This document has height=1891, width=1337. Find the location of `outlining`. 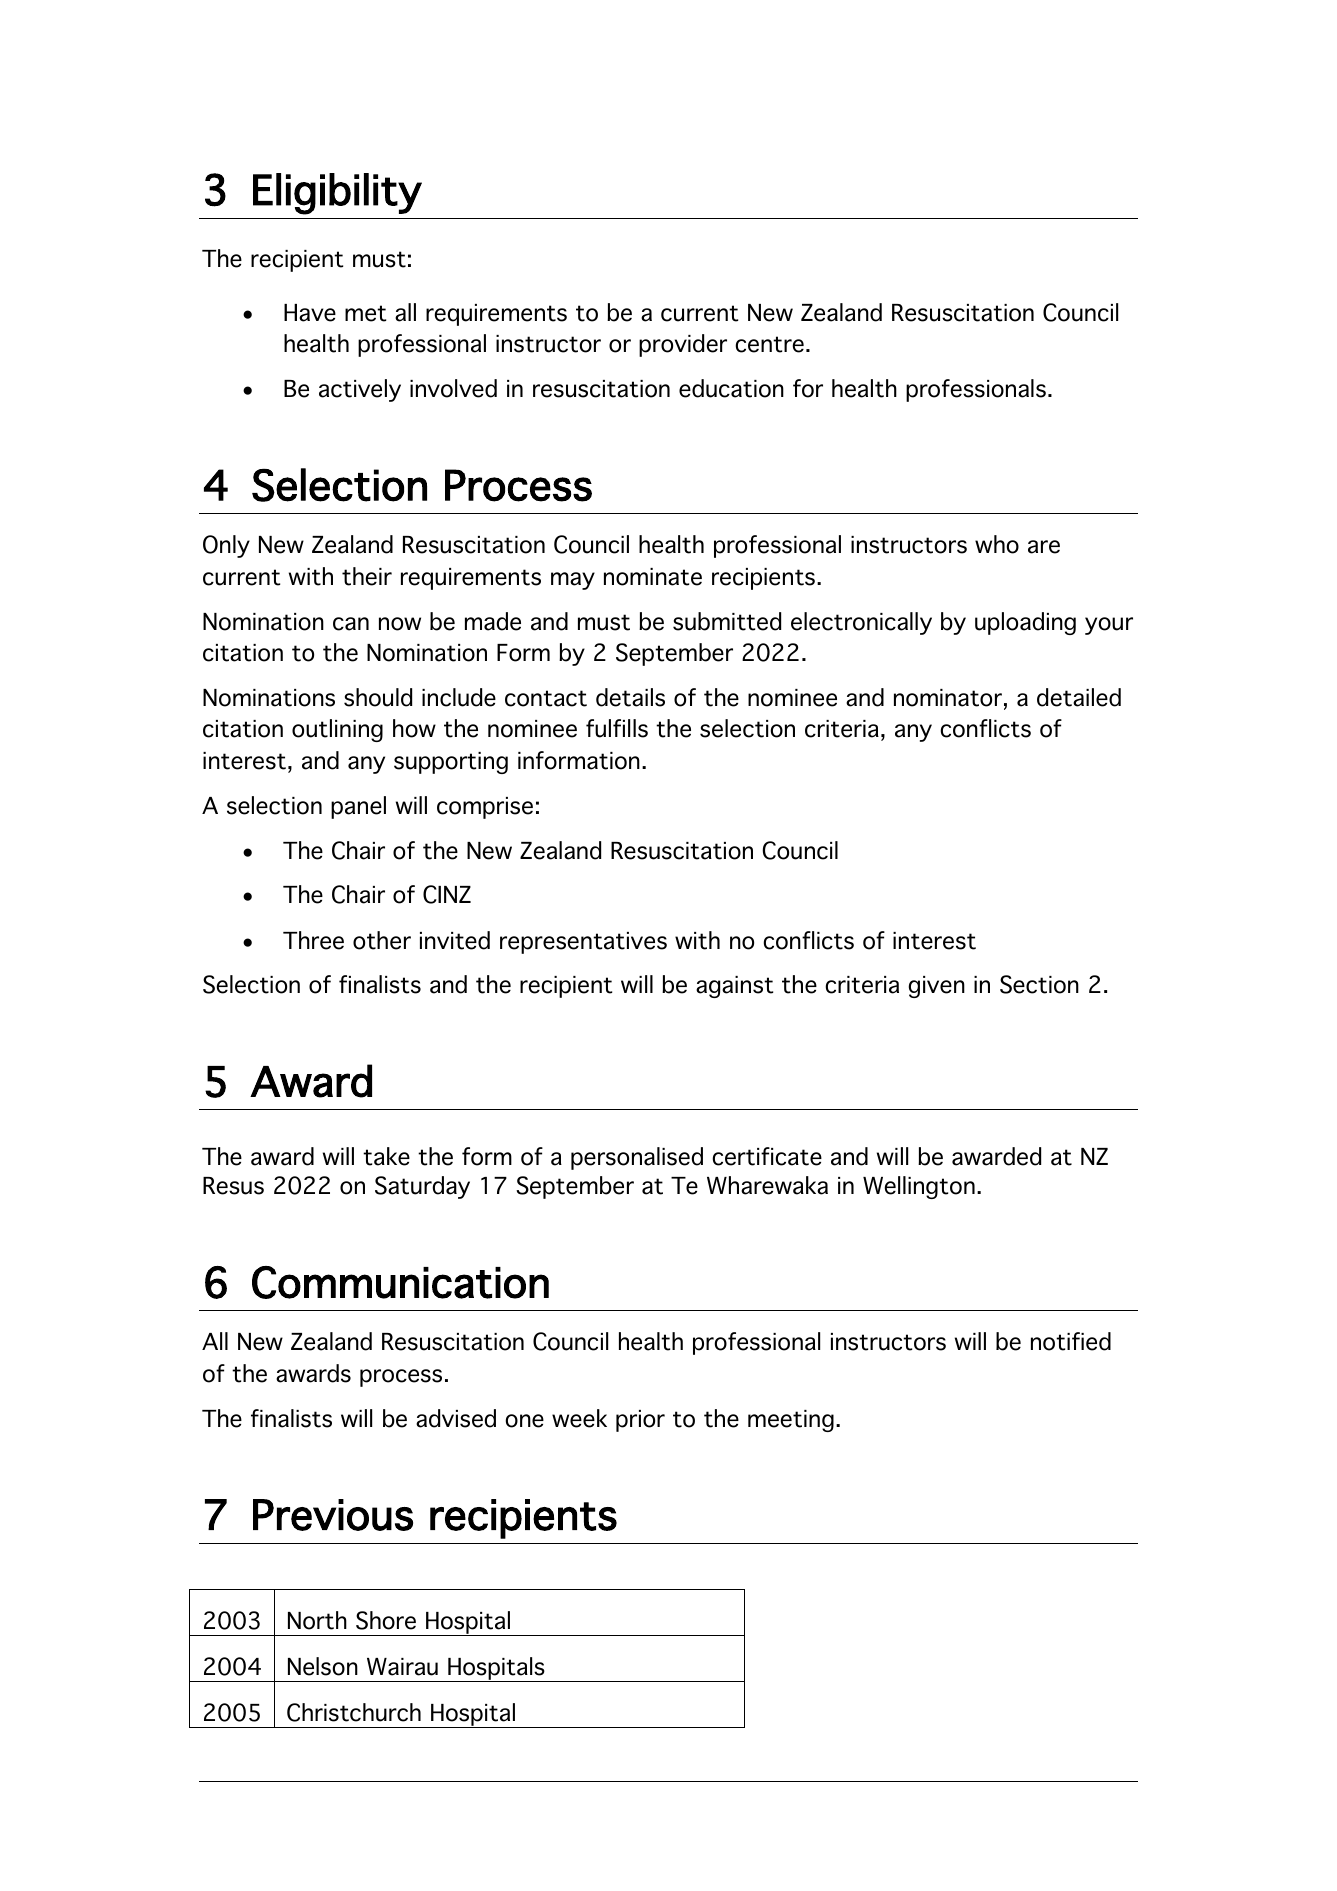

outlining is located at coordinates (337, 730).
